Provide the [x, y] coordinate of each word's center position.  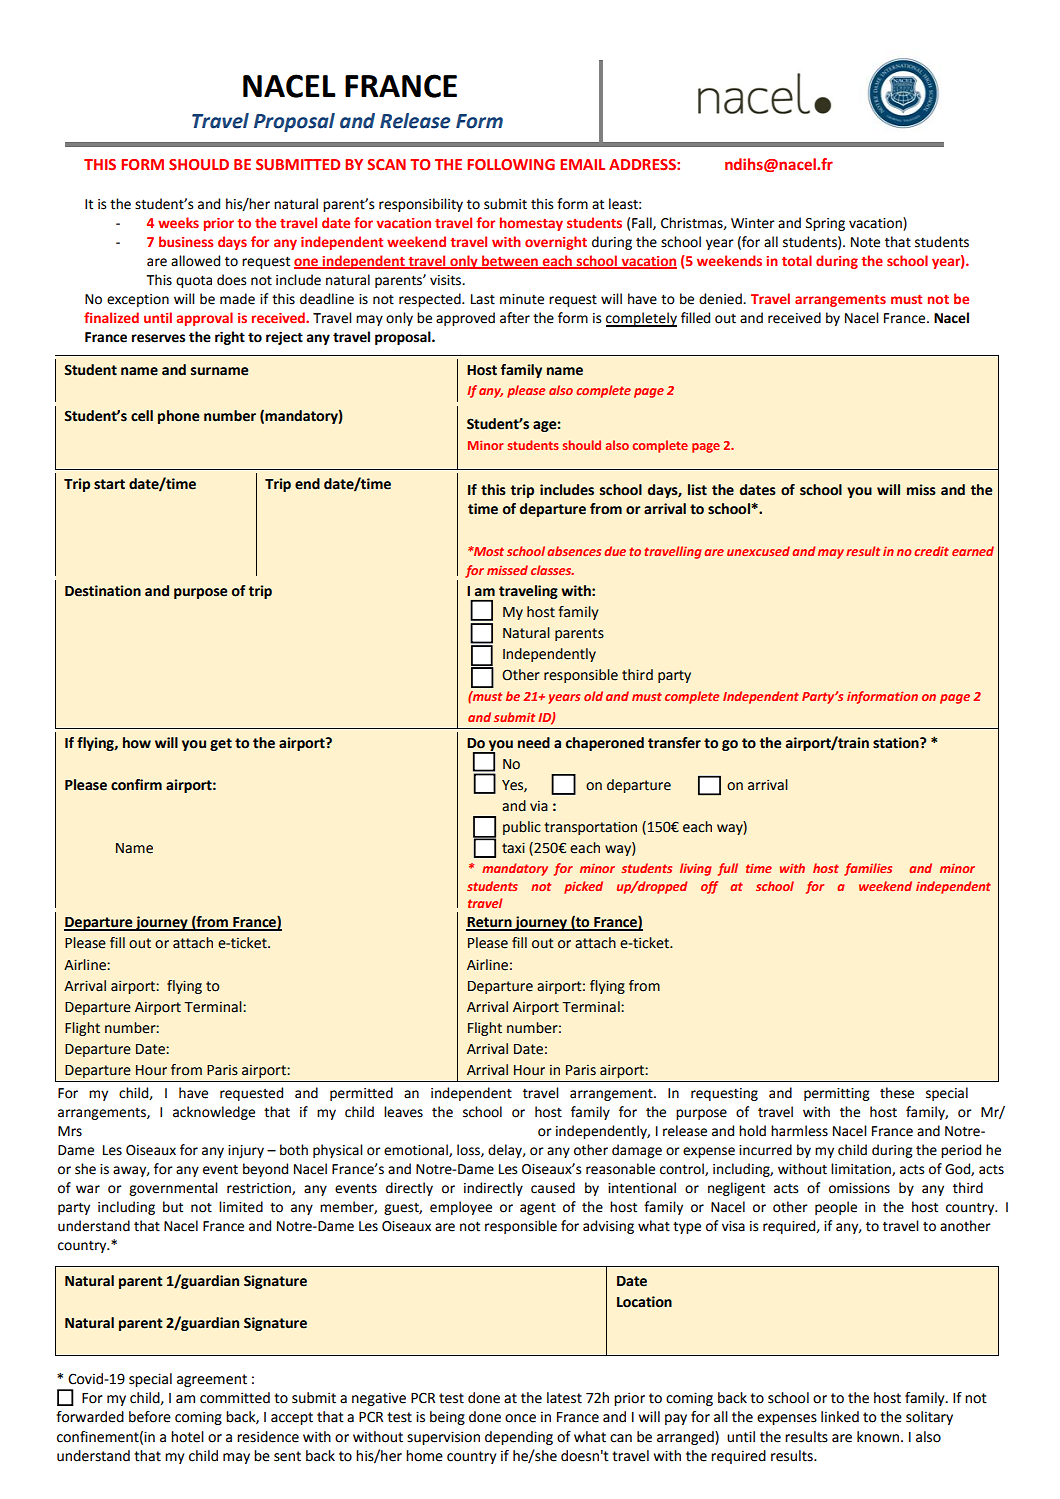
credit [931, 551]
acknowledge [214, 1113]
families [868, 869]
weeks [178, 222]
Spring [825, 224]
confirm [136, 785]
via [539, 806]
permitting [837, 1094]
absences [574, 551]
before [150, 1417]
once [520, 1418]
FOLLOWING [511, 164]
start [109, 484]
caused [553, 1188]
